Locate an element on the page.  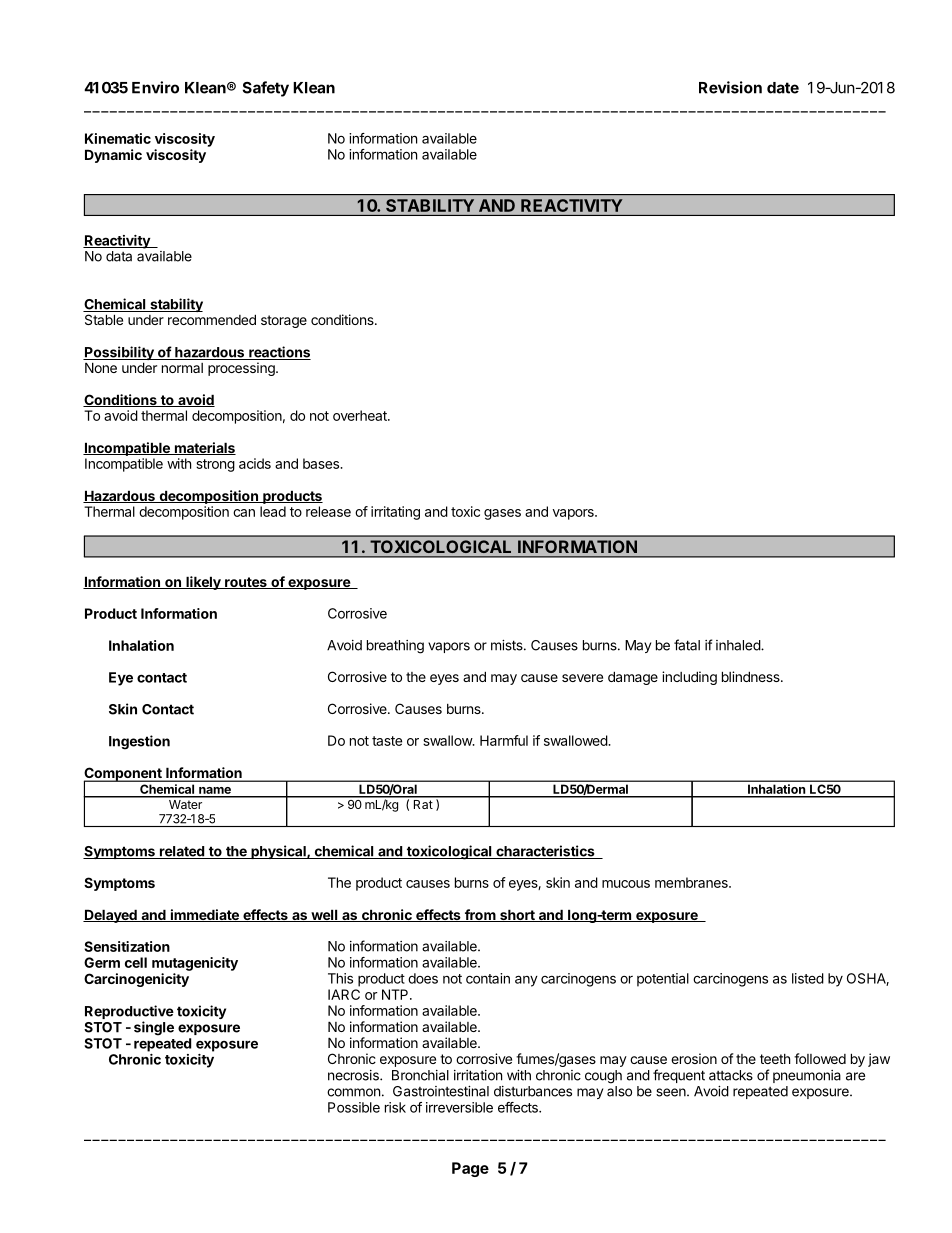
single is located at coordinates (154, 1028).
